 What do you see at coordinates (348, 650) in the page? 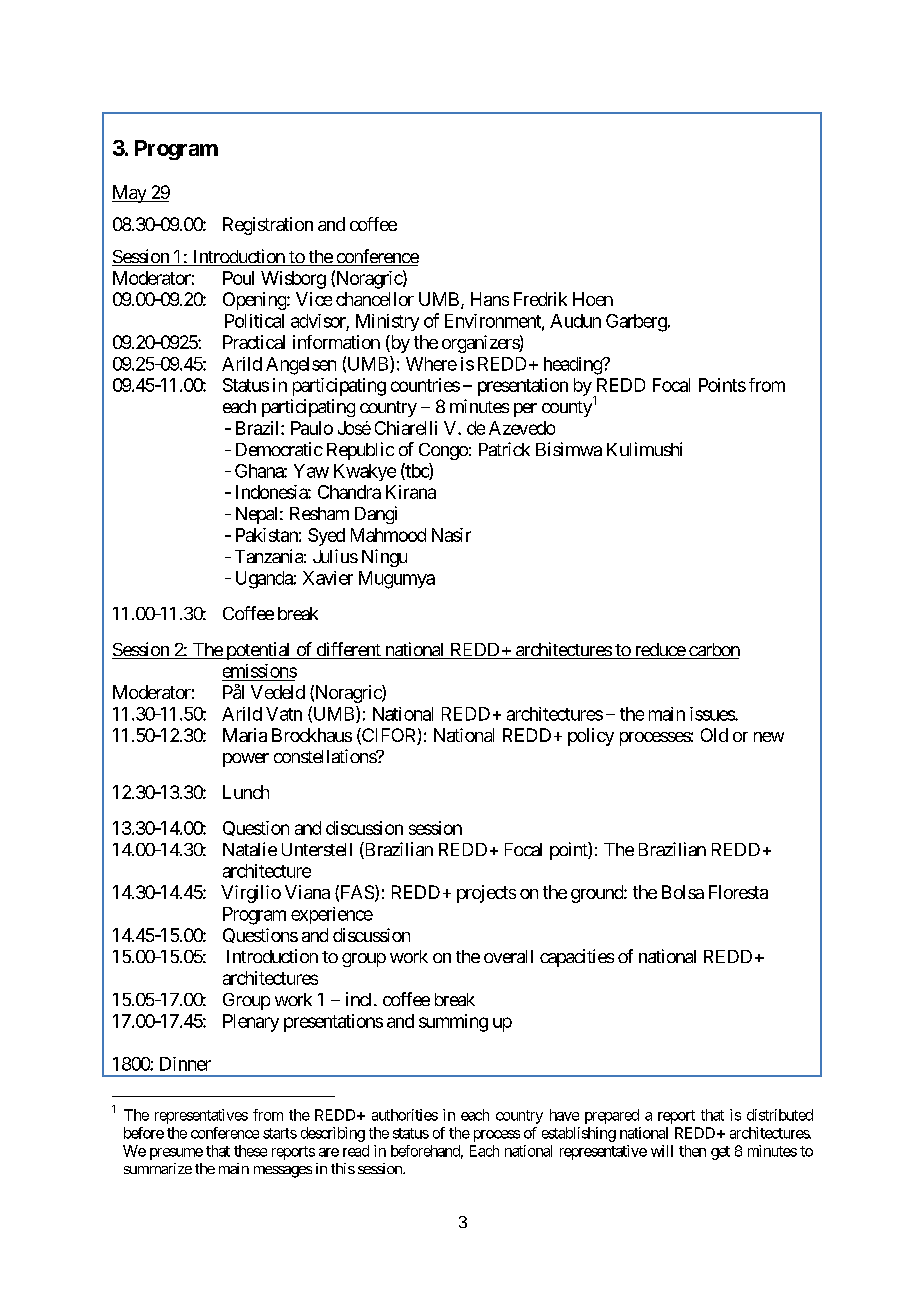
I see `different` at bounding box center [348, 650].
